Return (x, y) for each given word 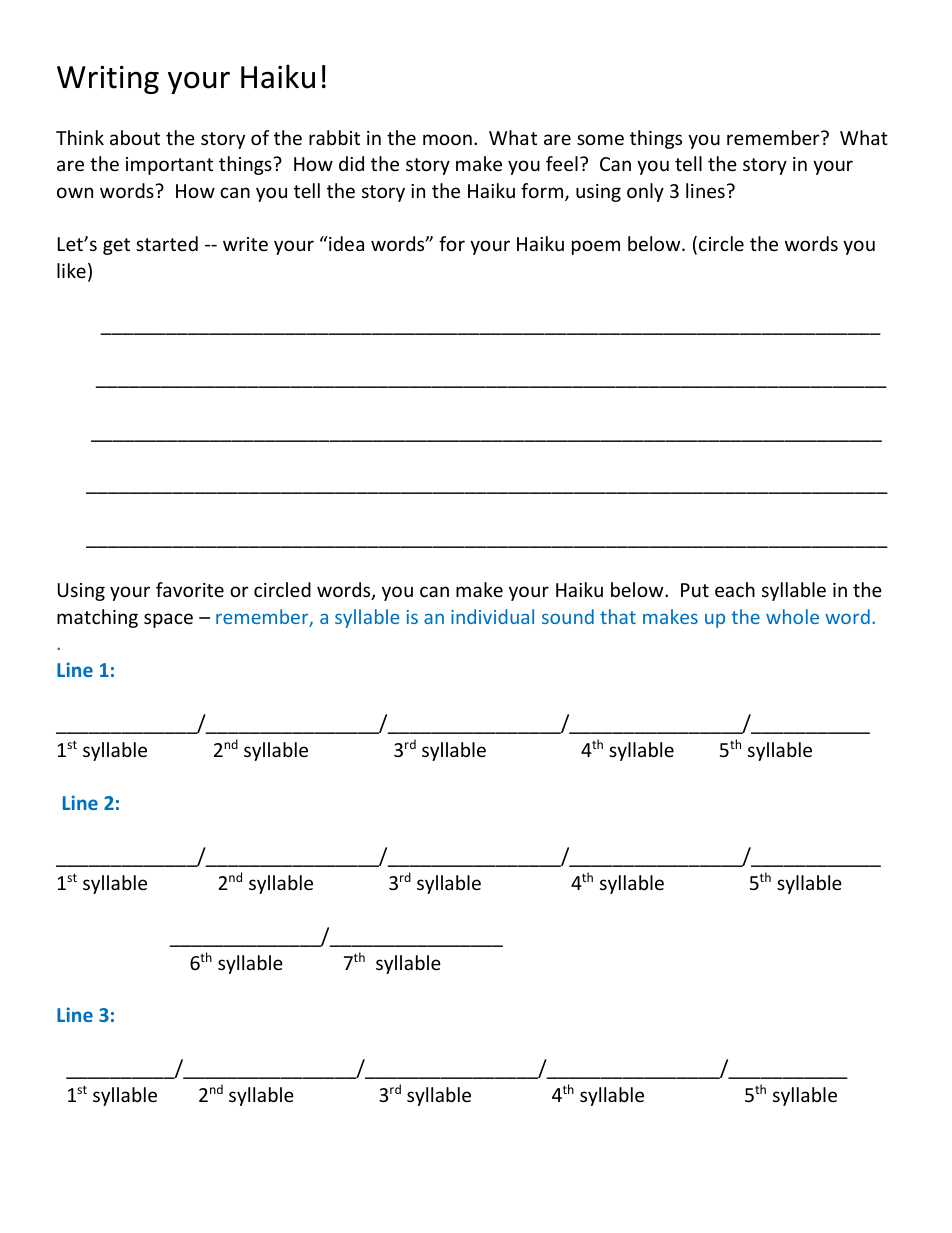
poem (596, 247)
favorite (190, 589)
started (167, 243)
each (735, 589)
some (600, 139)
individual (492, 616)
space (168, 620)
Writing (108, 80)
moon (447, 139)
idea (345, 243)
